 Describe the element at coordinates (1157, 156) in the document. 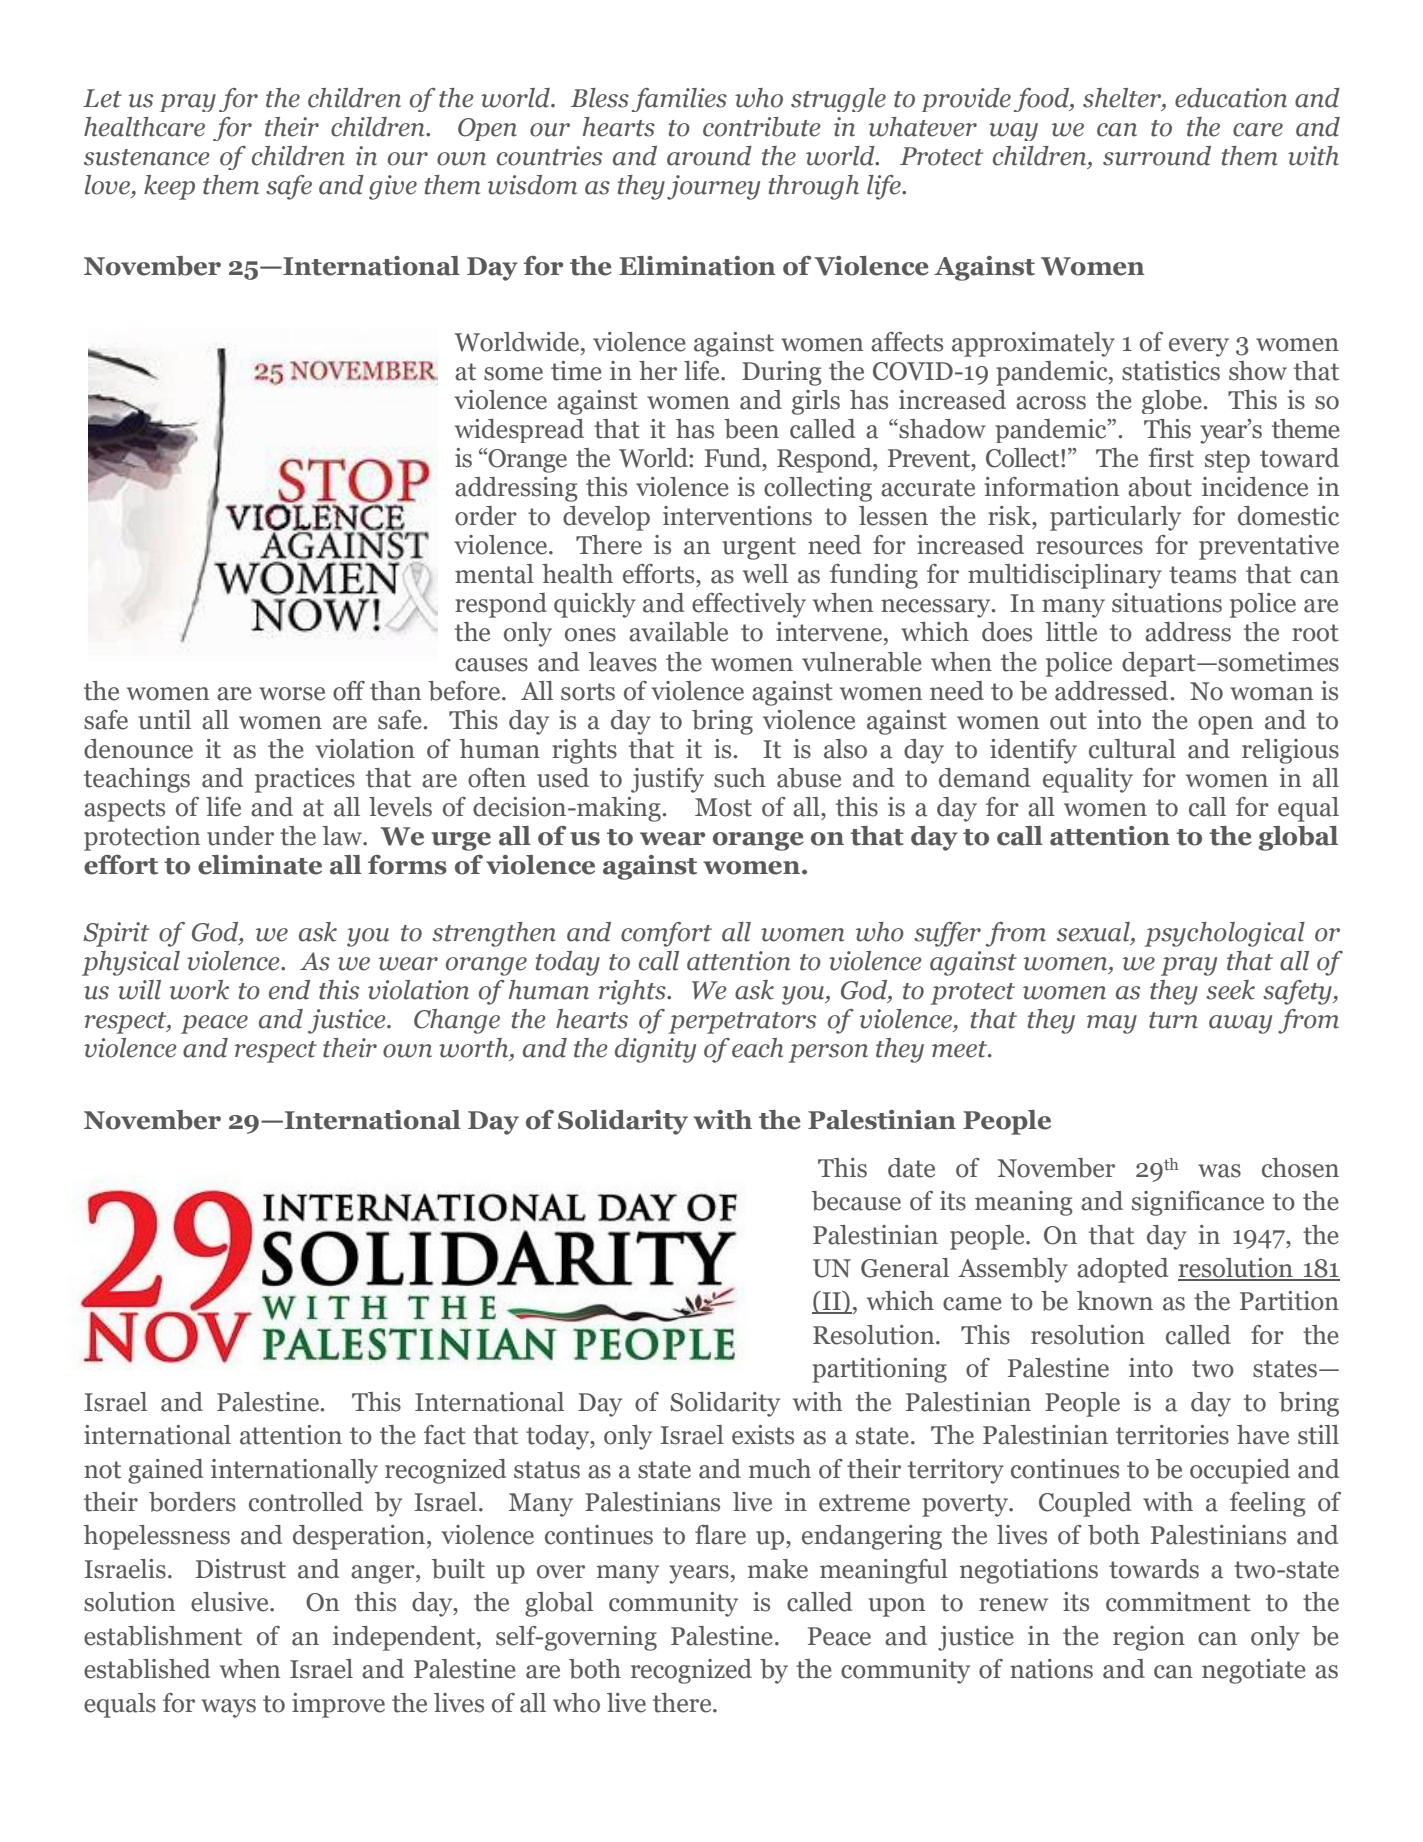

I see `surround` at that location.
